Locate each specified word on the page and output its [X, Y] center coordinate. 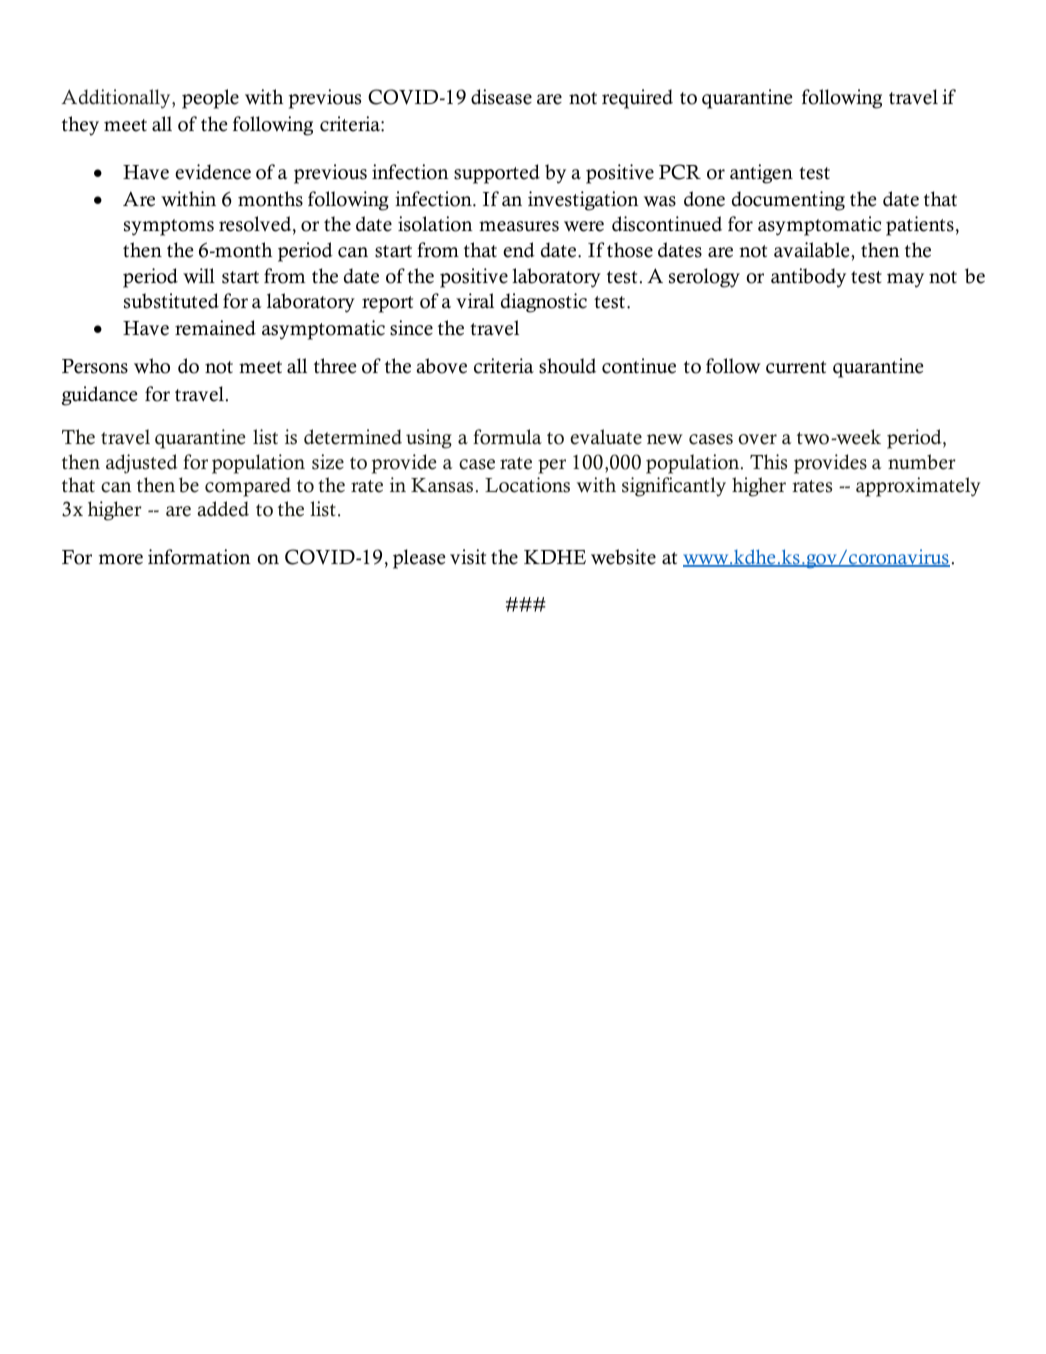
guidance [100, 396]
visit [468, 557]
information [199, 557]
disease [501, 97]
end [519, 250]
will [199, 276]
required [637, 99]
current [796, 367]
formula [507, 437]
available [813, 250]
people [210, 99]
